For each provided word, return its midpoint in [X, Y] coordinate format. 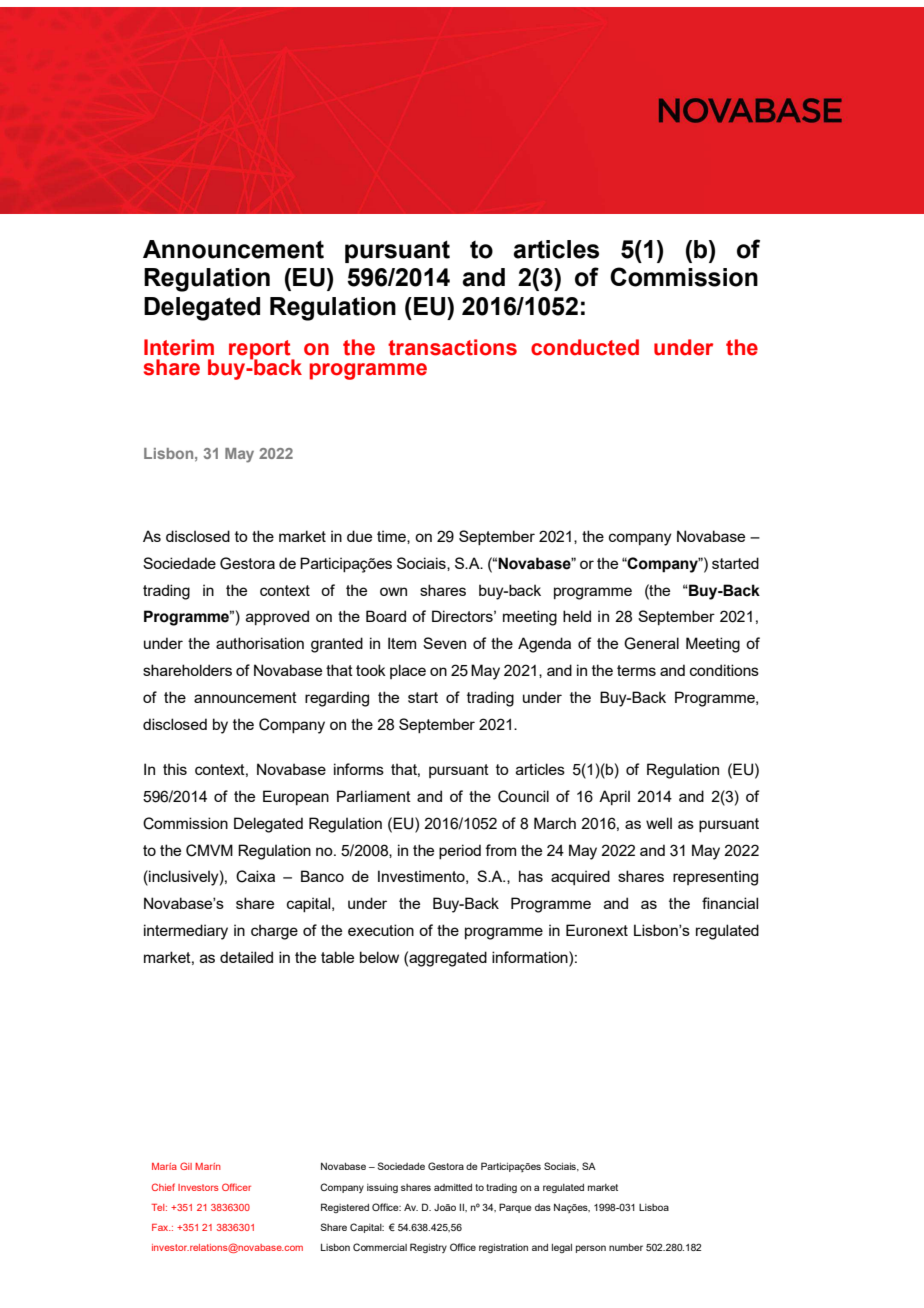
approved [277, 617]
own [393, 591]
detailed [246, 957]
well [659, 823]
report [261, 350]
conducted [585, 347]
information [531, 957]
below [379, 957]
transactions [452, 347]
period [460, 851]
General [651, 643]
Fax [161, 1227]
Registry [428, 1248]
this [175, 769]
